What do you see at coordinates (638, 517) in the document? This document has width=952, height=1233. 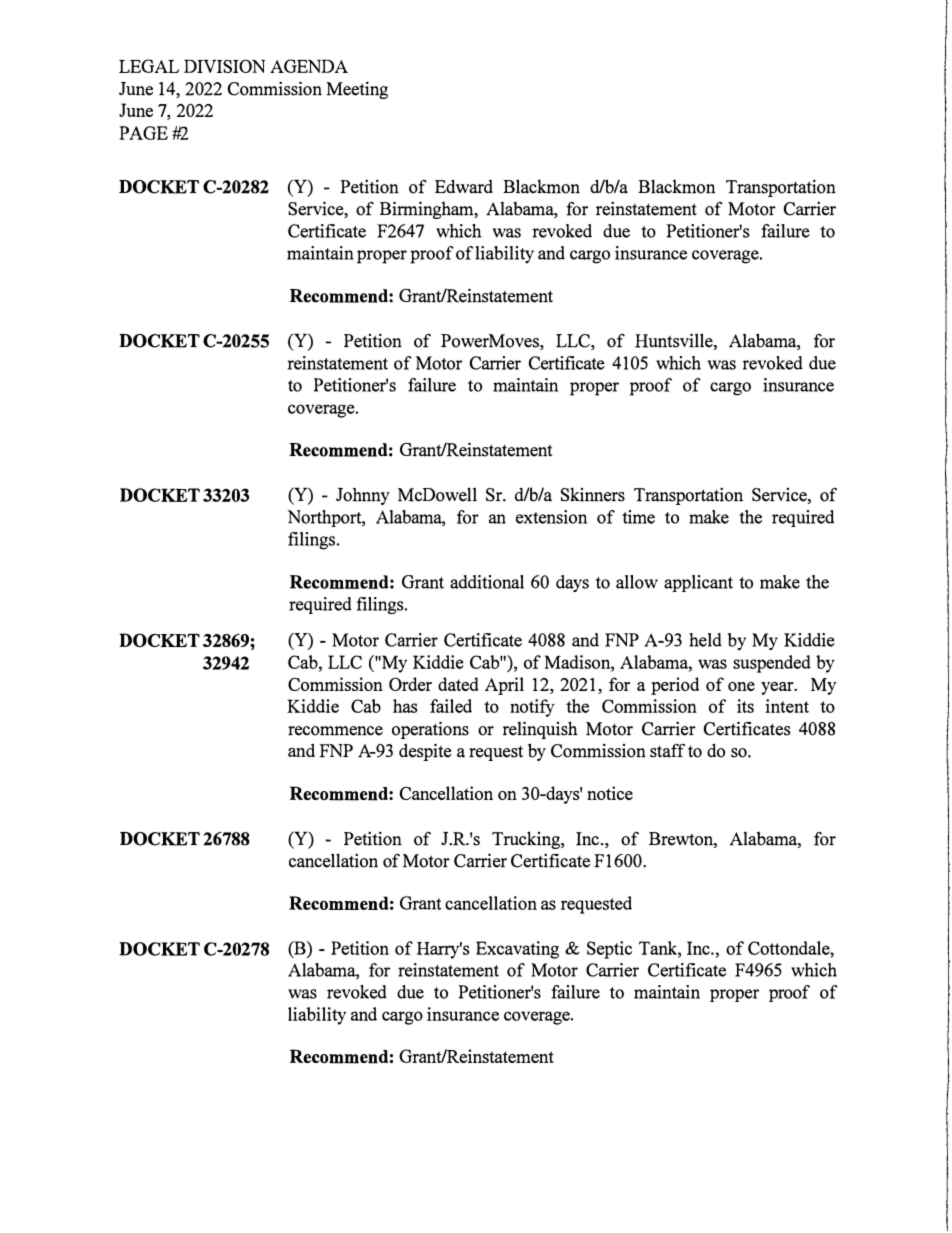 I see `time` at bounding box center [638, 517].
